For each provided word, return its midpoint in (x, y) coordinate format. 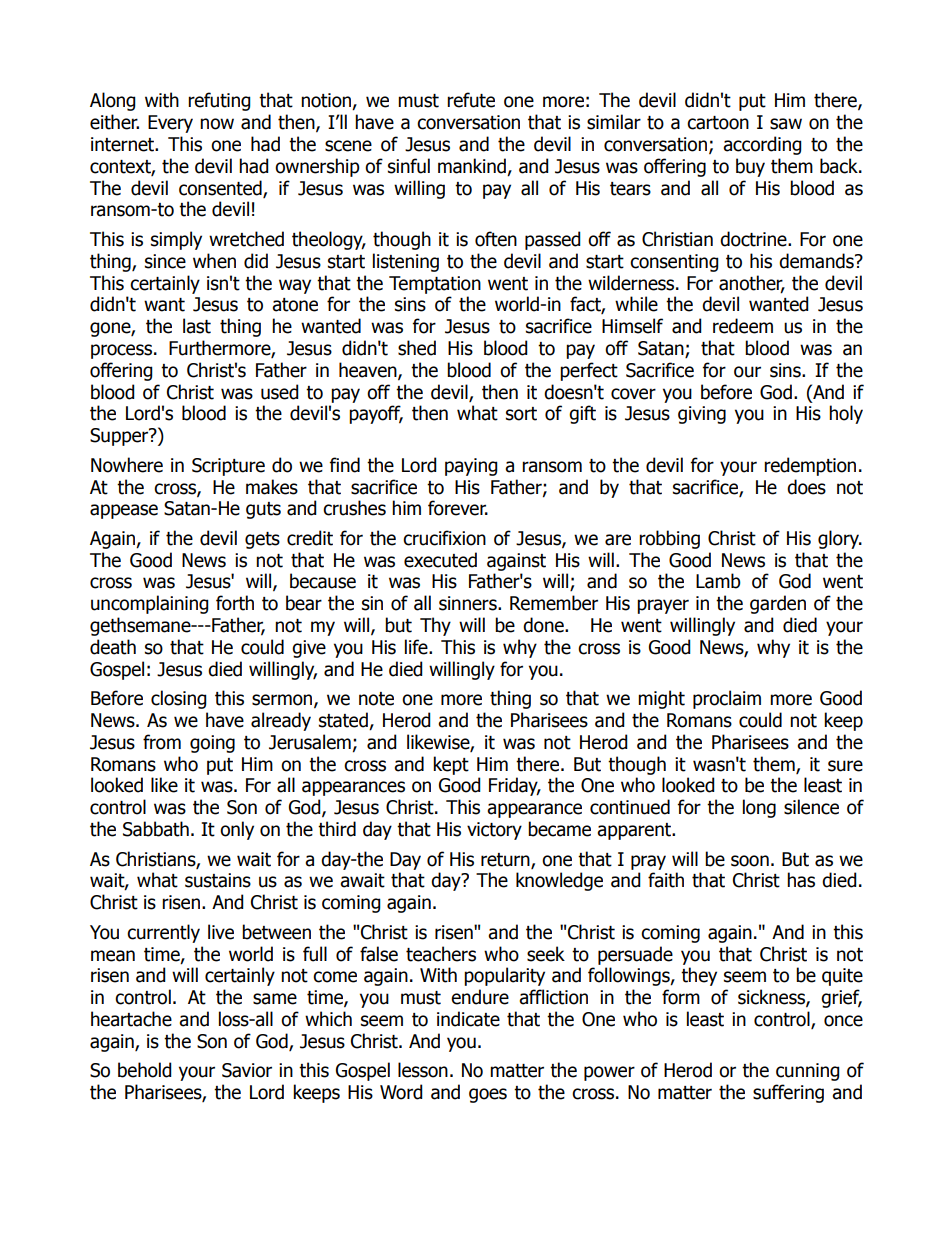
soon (750, 861)
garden (778, 604)
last (197, 326)
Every (170, 124)
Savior (247, 1070)
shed (417, 348)
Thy (435, 626)
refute (471, 100)
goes (488, 1095)
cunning (808, 1072)
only (237, 830)
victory (494, 831)
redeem (743, 326)
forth (235, 603)
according (762, 145)
